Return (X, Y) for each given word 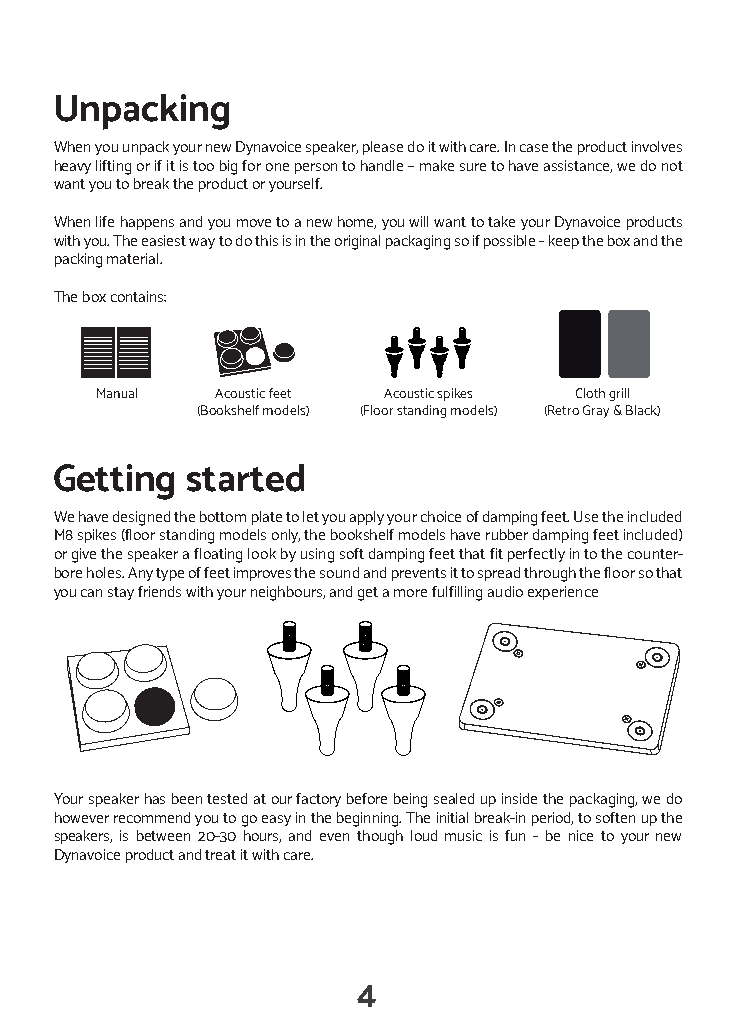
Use (586, 516)
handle (382, 165)
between (163, 835)
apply (367, 518)
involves (657, 146)
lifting (113, 167)
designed (141, 518)
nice (581, 835)
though (380, 837)
